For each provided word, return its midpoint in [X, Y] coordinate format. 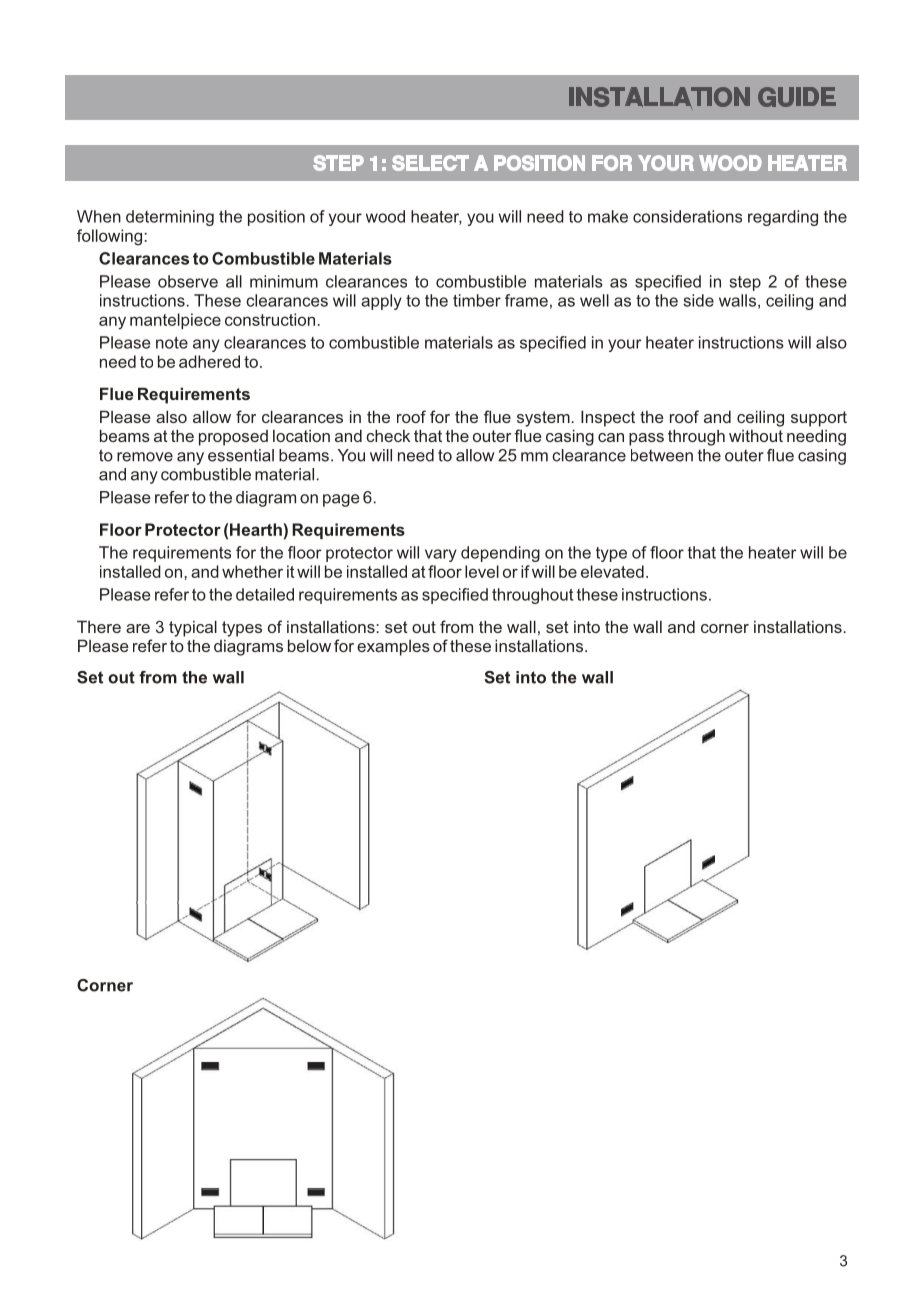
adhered [209, 361]
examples [393, 648]
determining [170, 218]
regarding [783, 218]
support [819, 419]
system [543, 419]
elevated [612, 571]
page [341, 500]
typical [193, 628]
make [608, 216]
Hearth [256, 529]
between [662, 455]
